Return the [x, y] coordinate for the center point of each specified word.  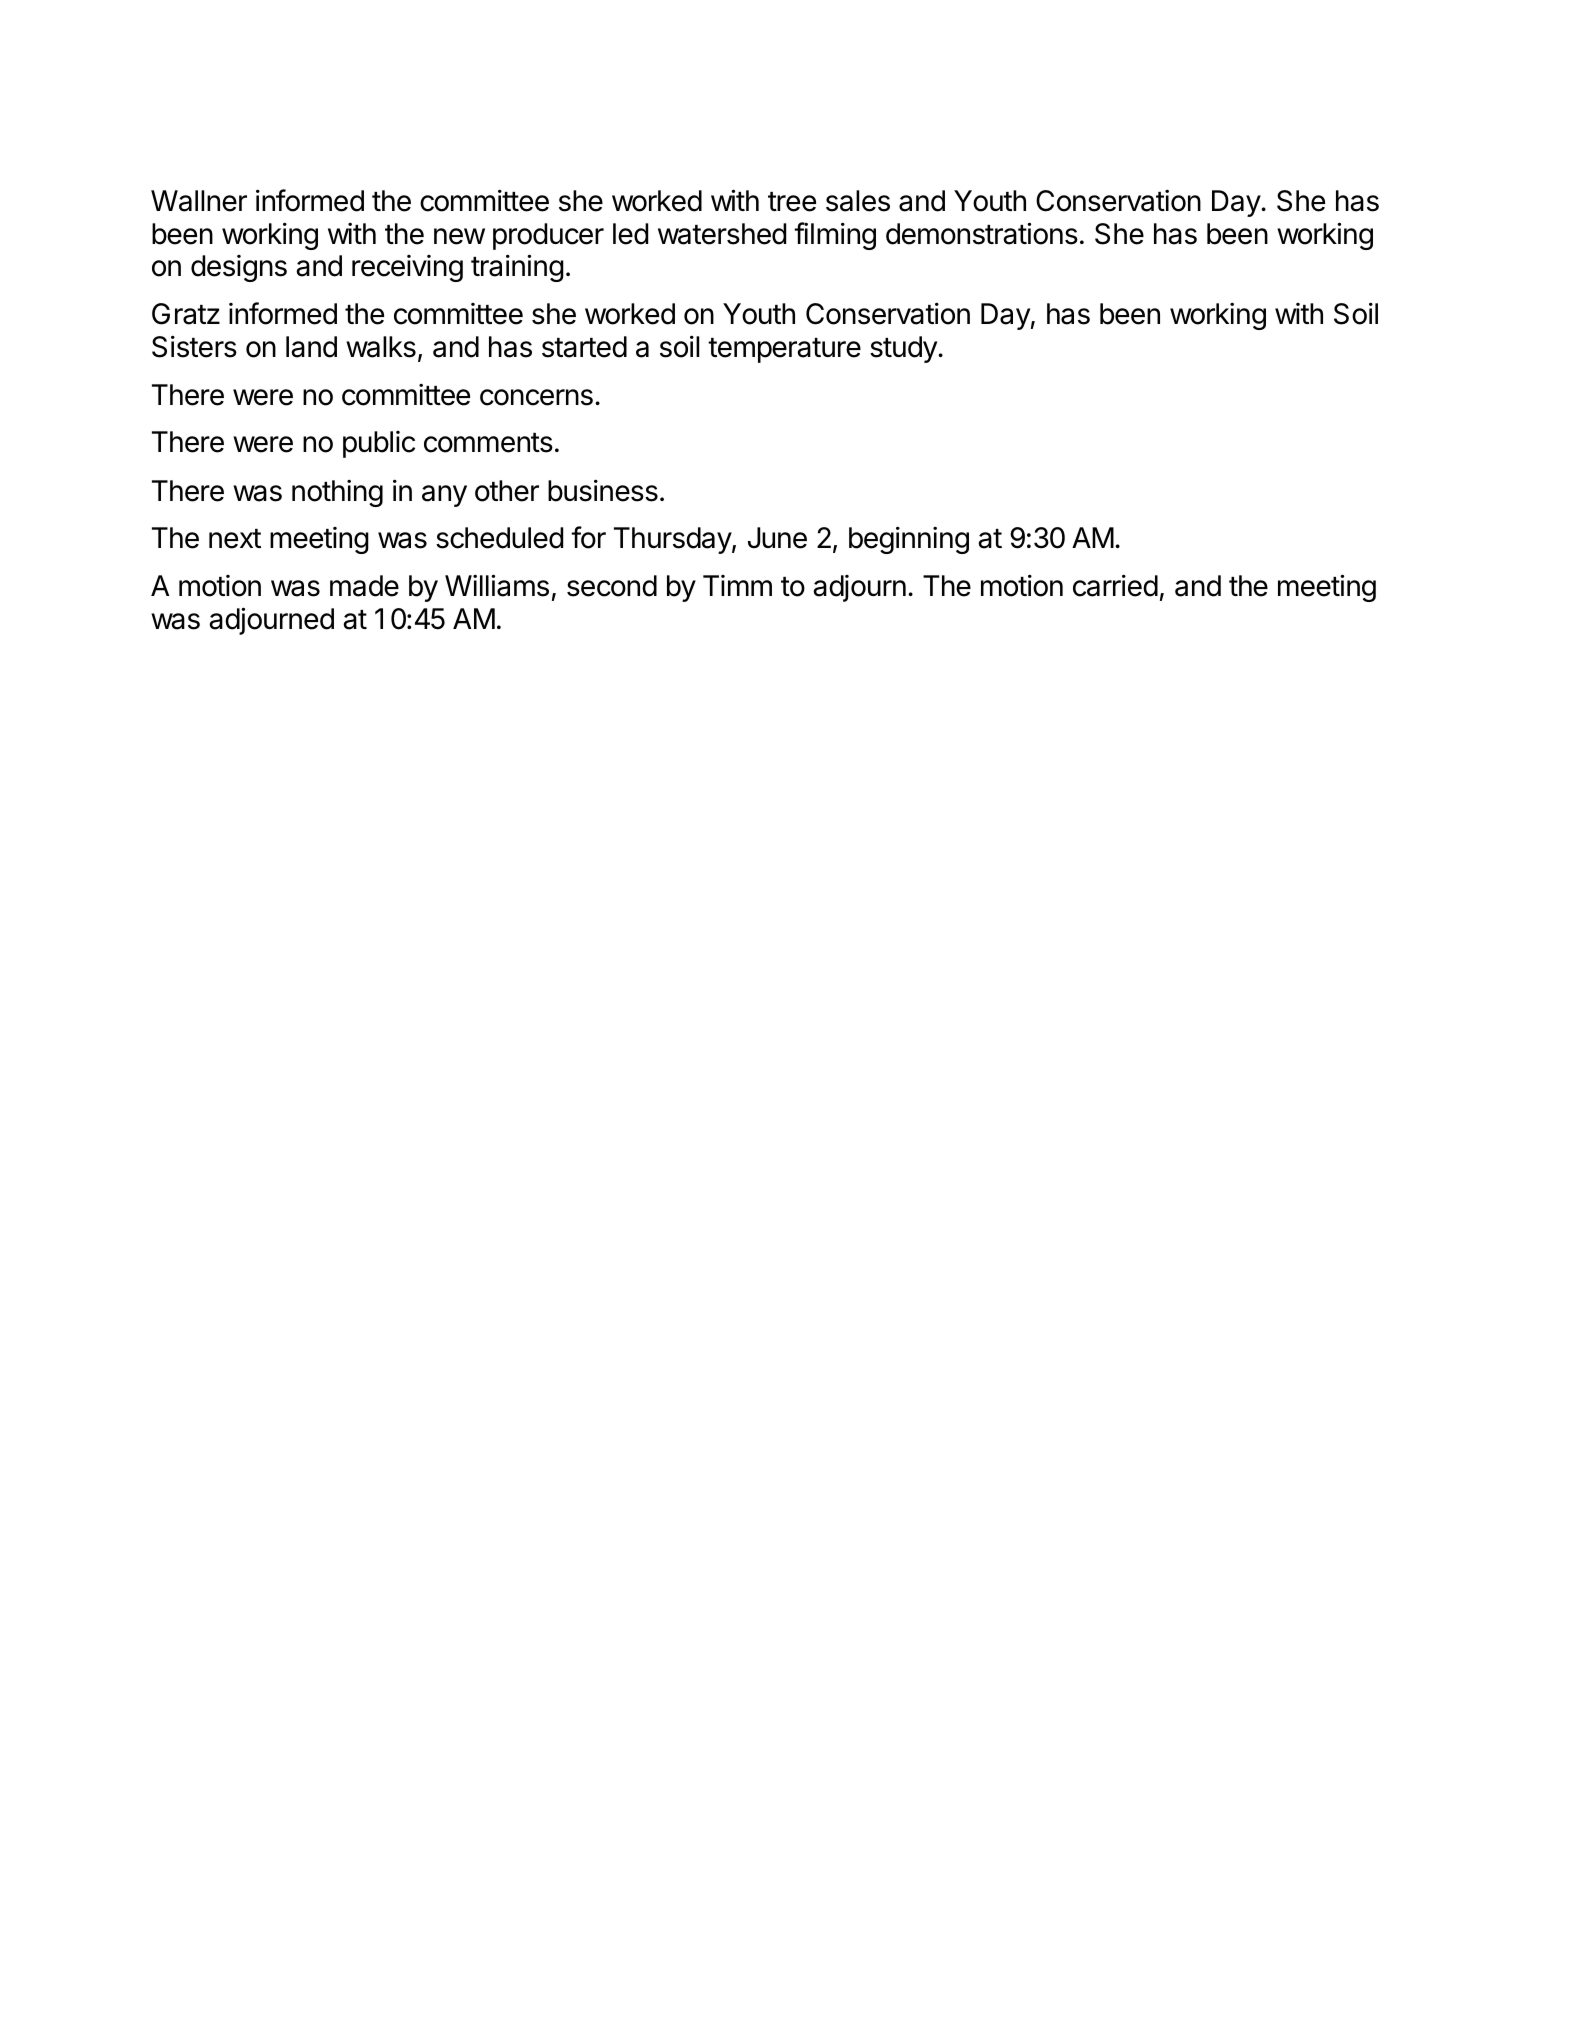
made [364, 586]
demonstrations [982, 233]
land [311, 347]
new [459, 236]
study [904, 349]
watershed [722, 234]
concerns [536, 397]
